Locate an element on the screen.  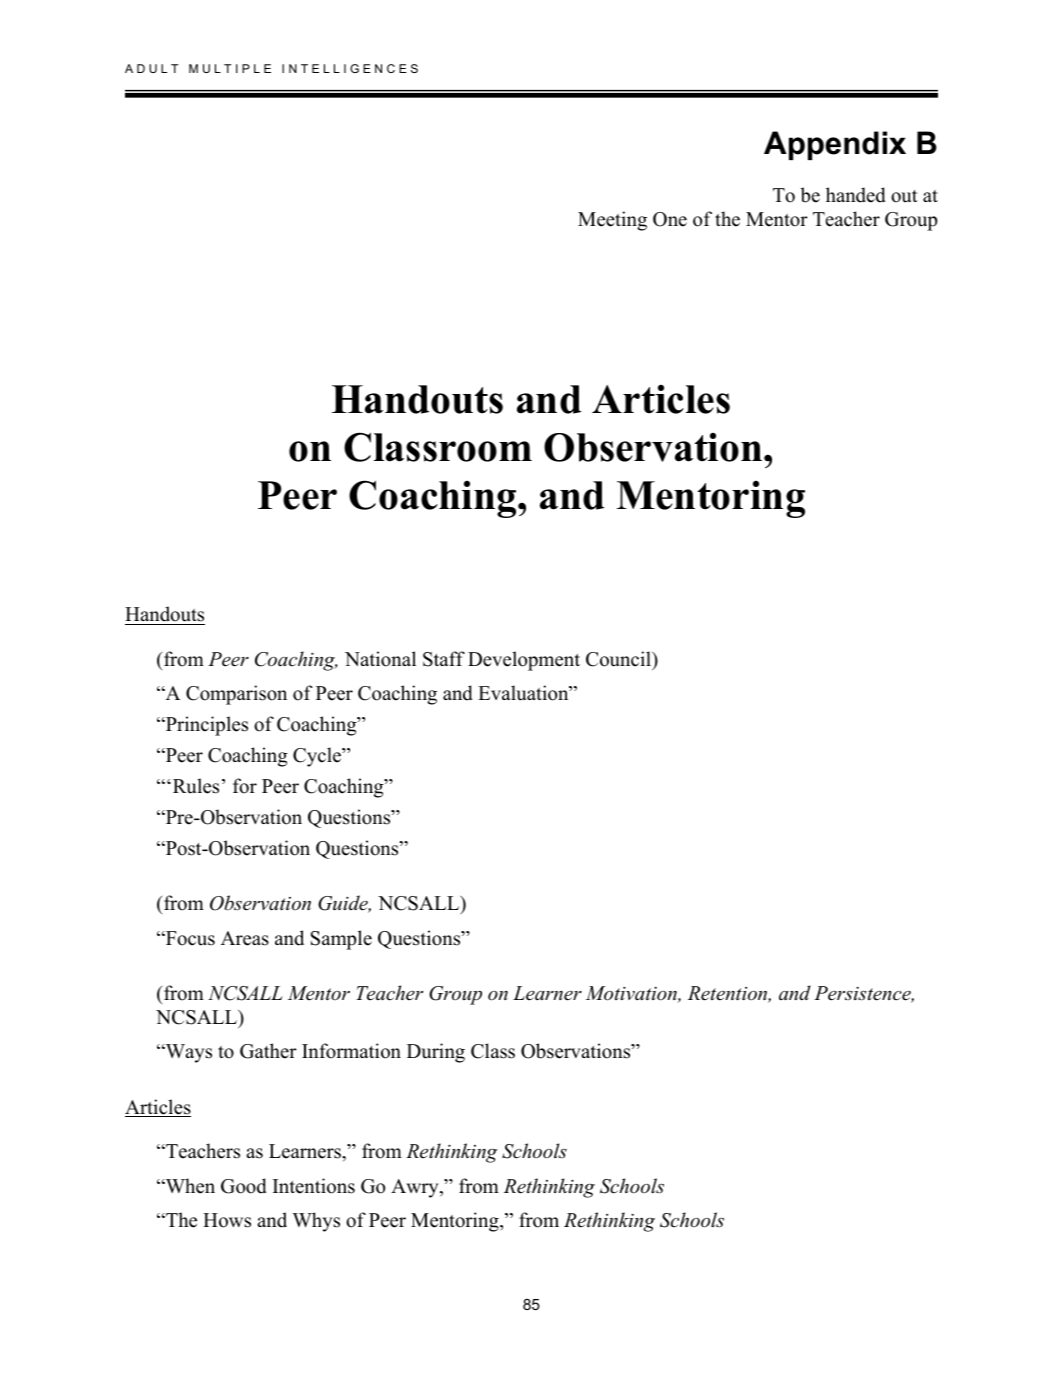
Awry is located at coordinates (416, 1188).
